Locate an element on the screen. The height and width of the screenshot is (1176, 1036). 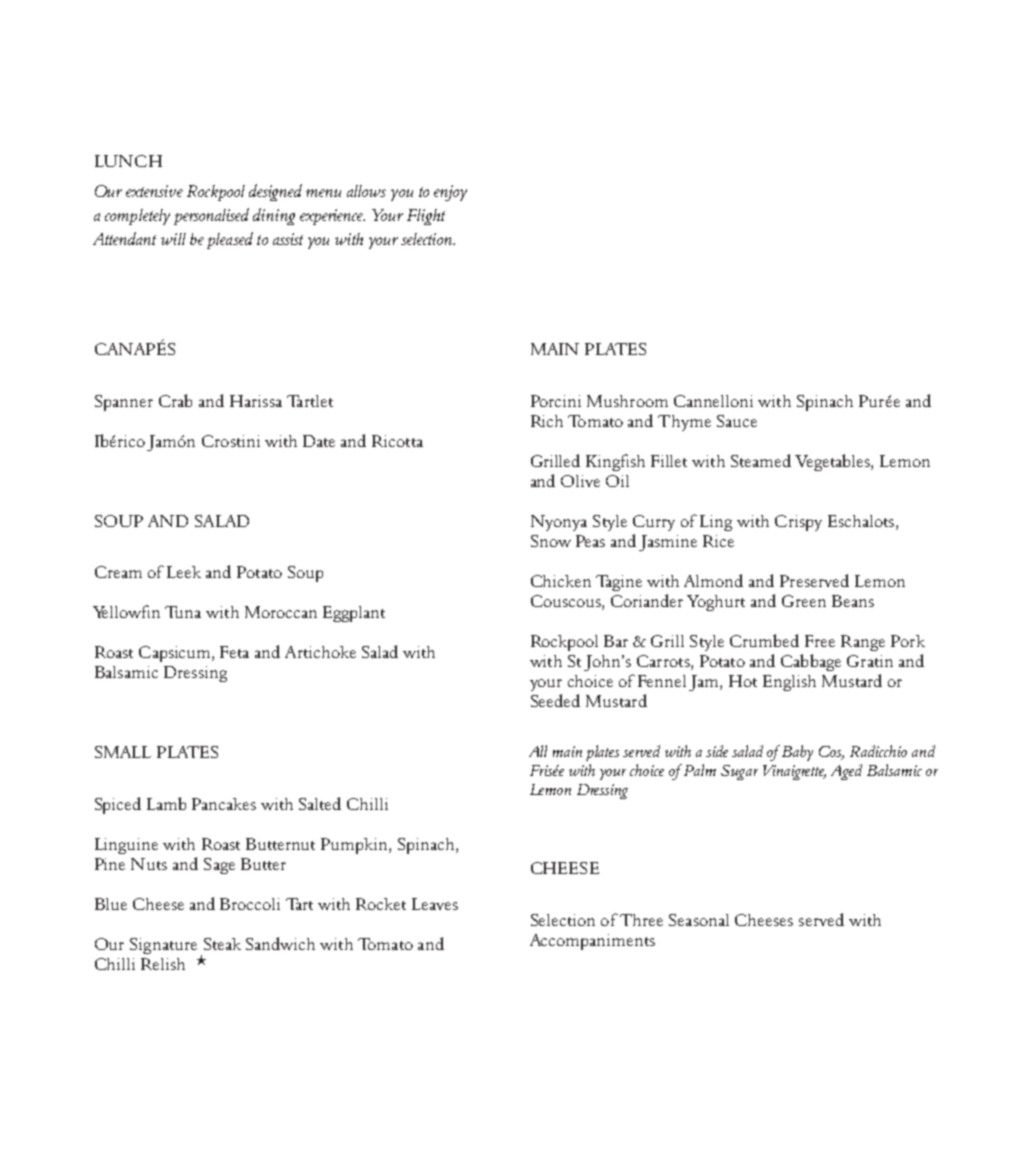
Rich is located at coordinates (547, 421).
